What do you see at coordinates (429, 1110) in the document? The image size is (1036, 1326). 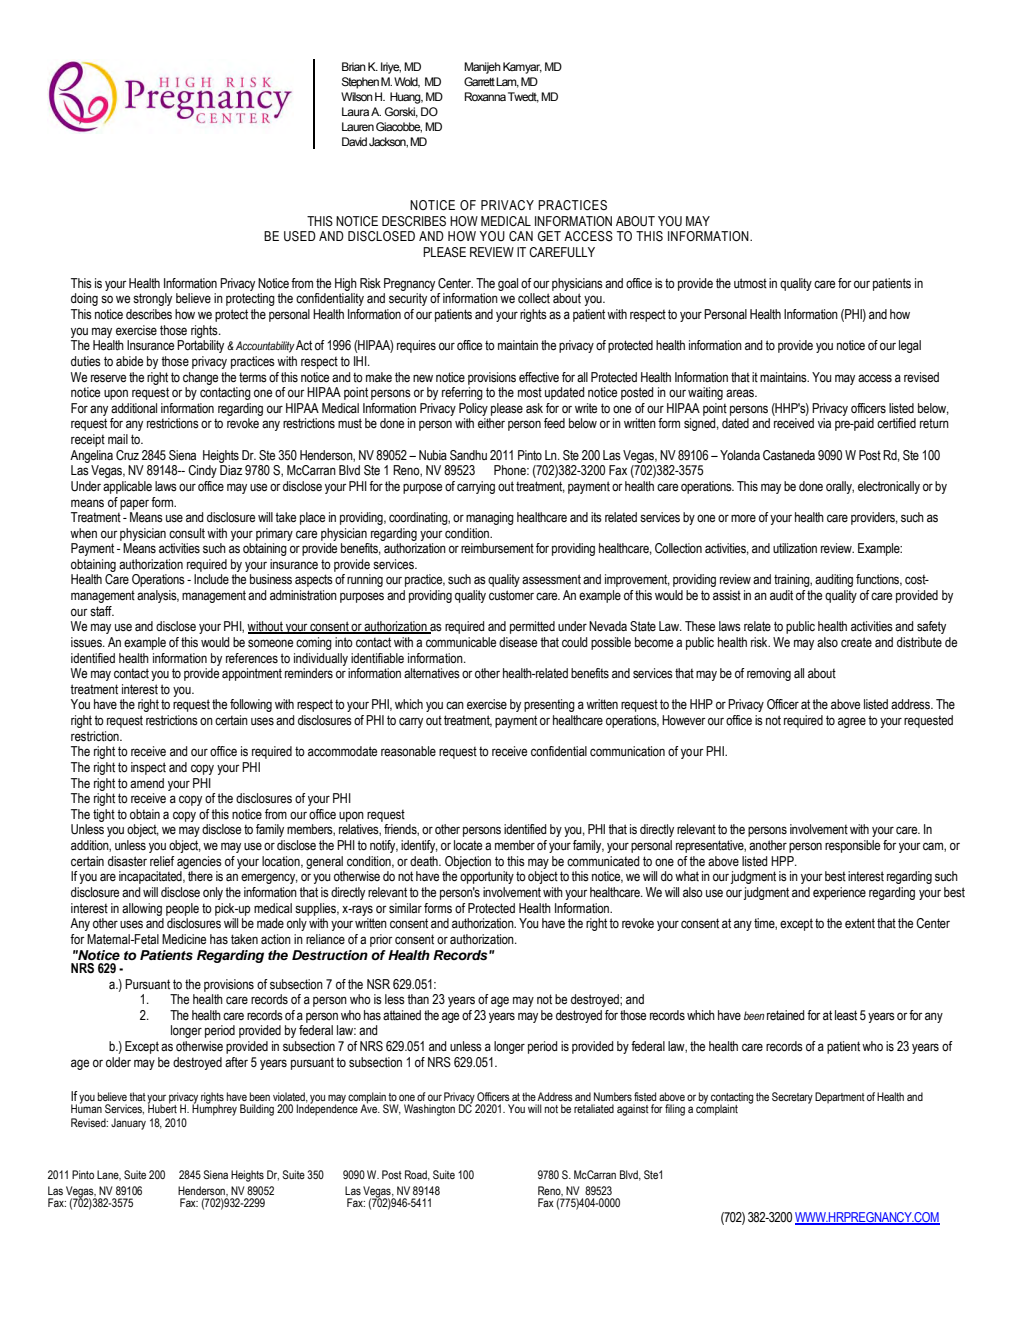 I see `Washington` at bounding box center [429, 1110].
